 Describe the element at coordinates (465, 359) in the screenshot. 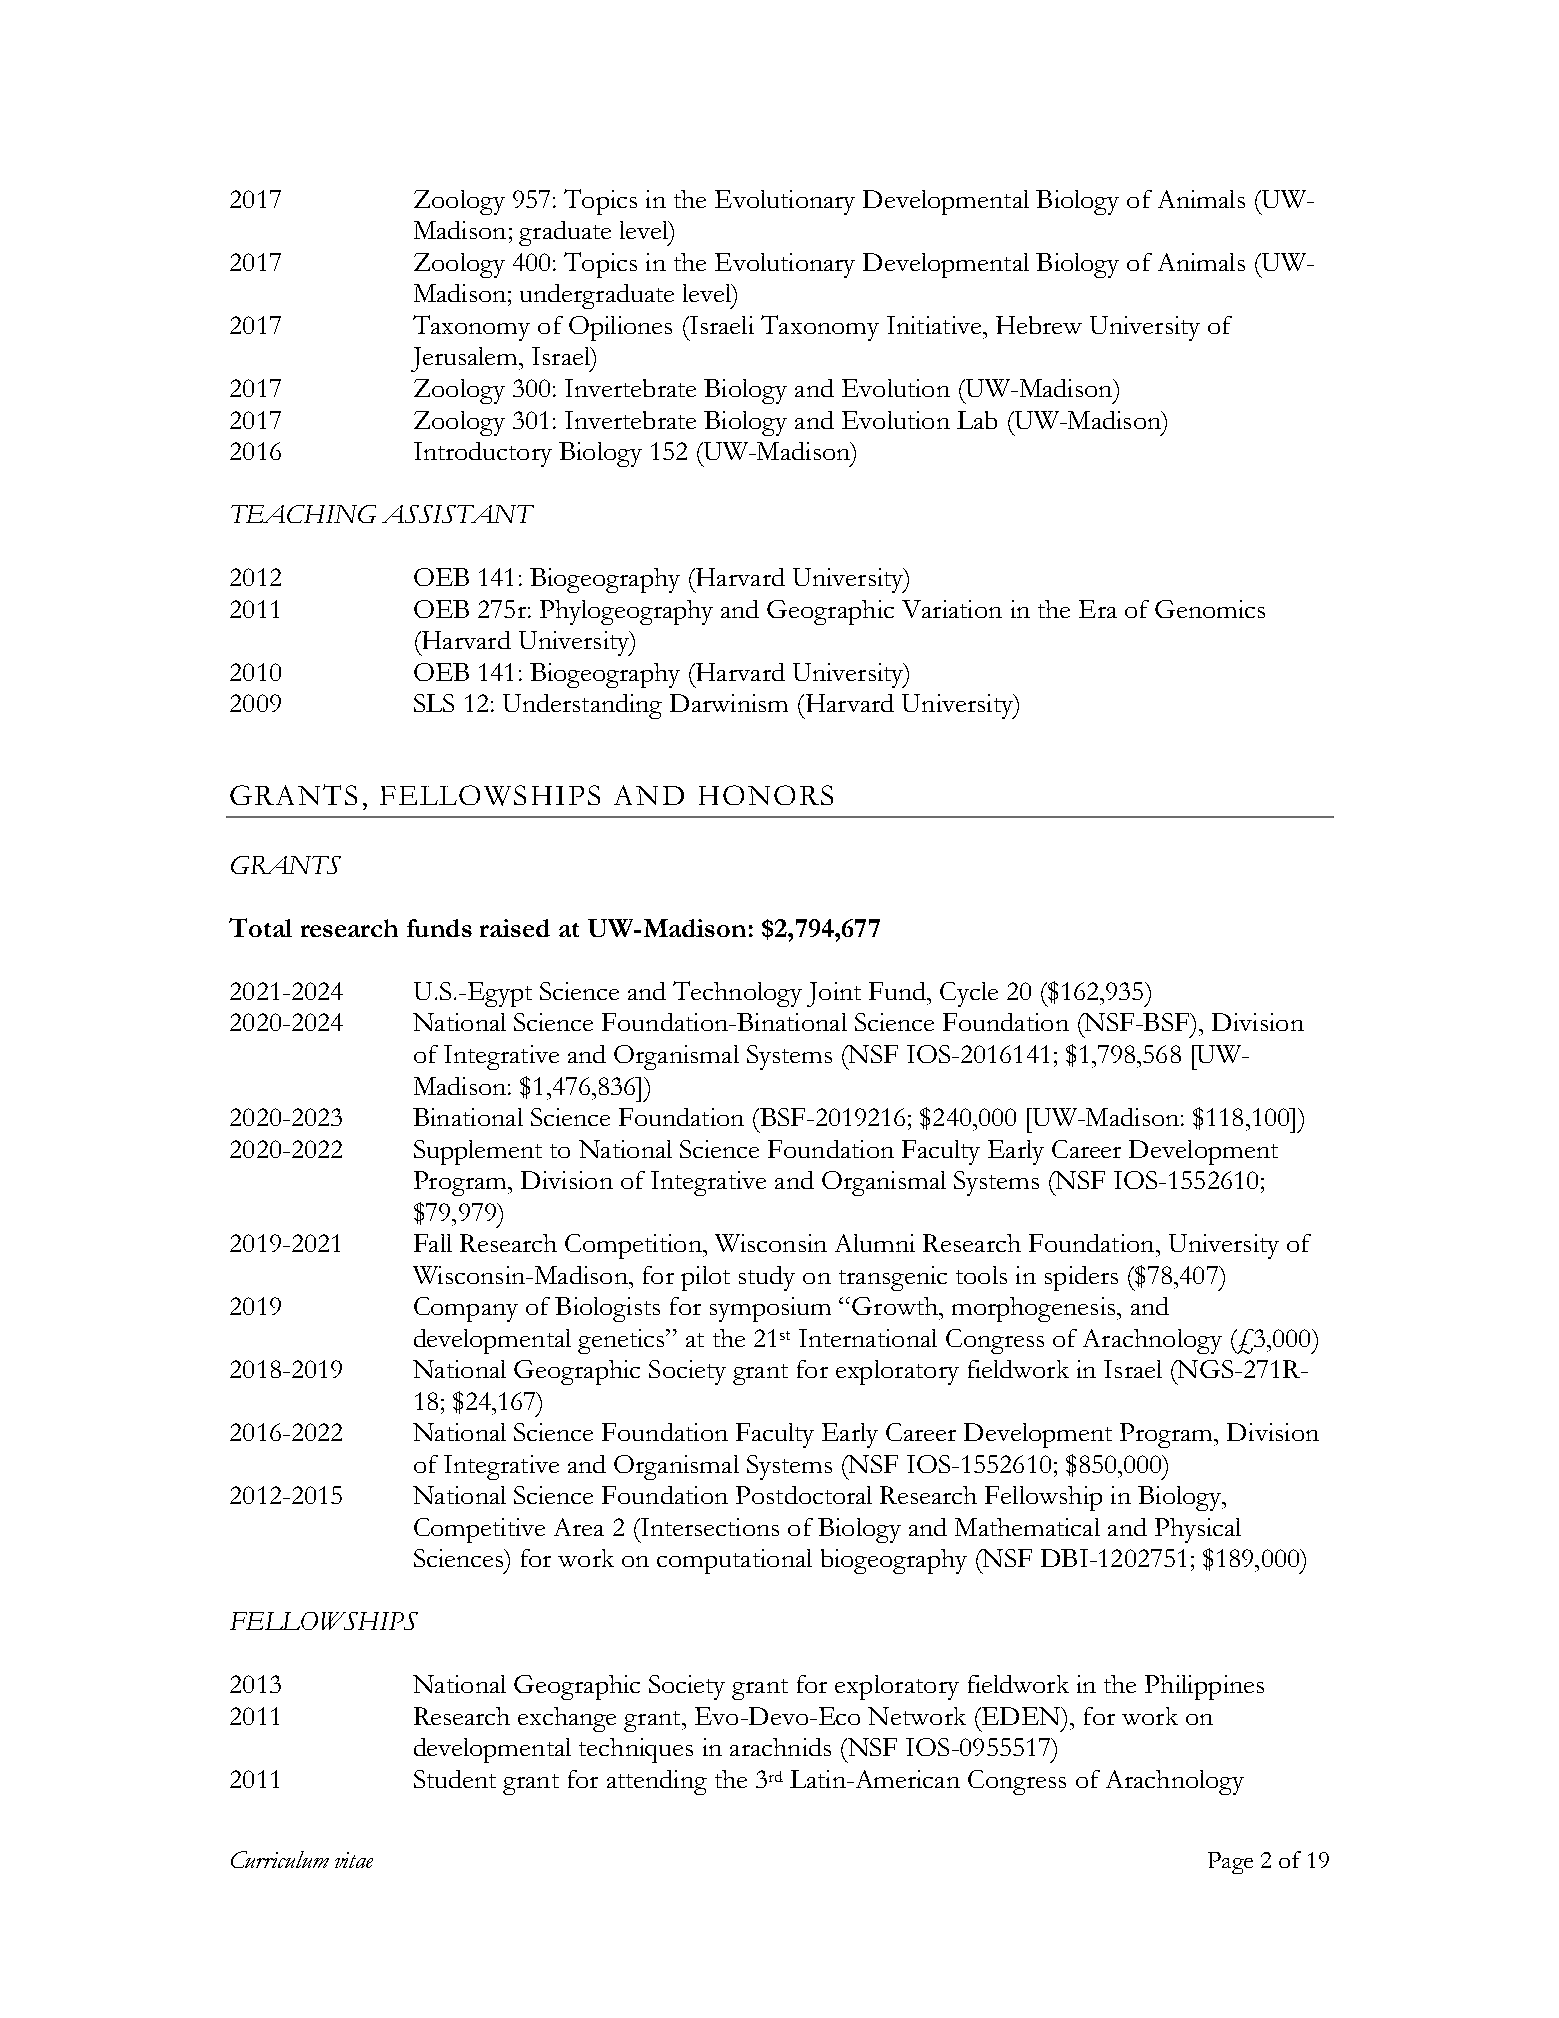

I see `Jerusalem` at that location.
